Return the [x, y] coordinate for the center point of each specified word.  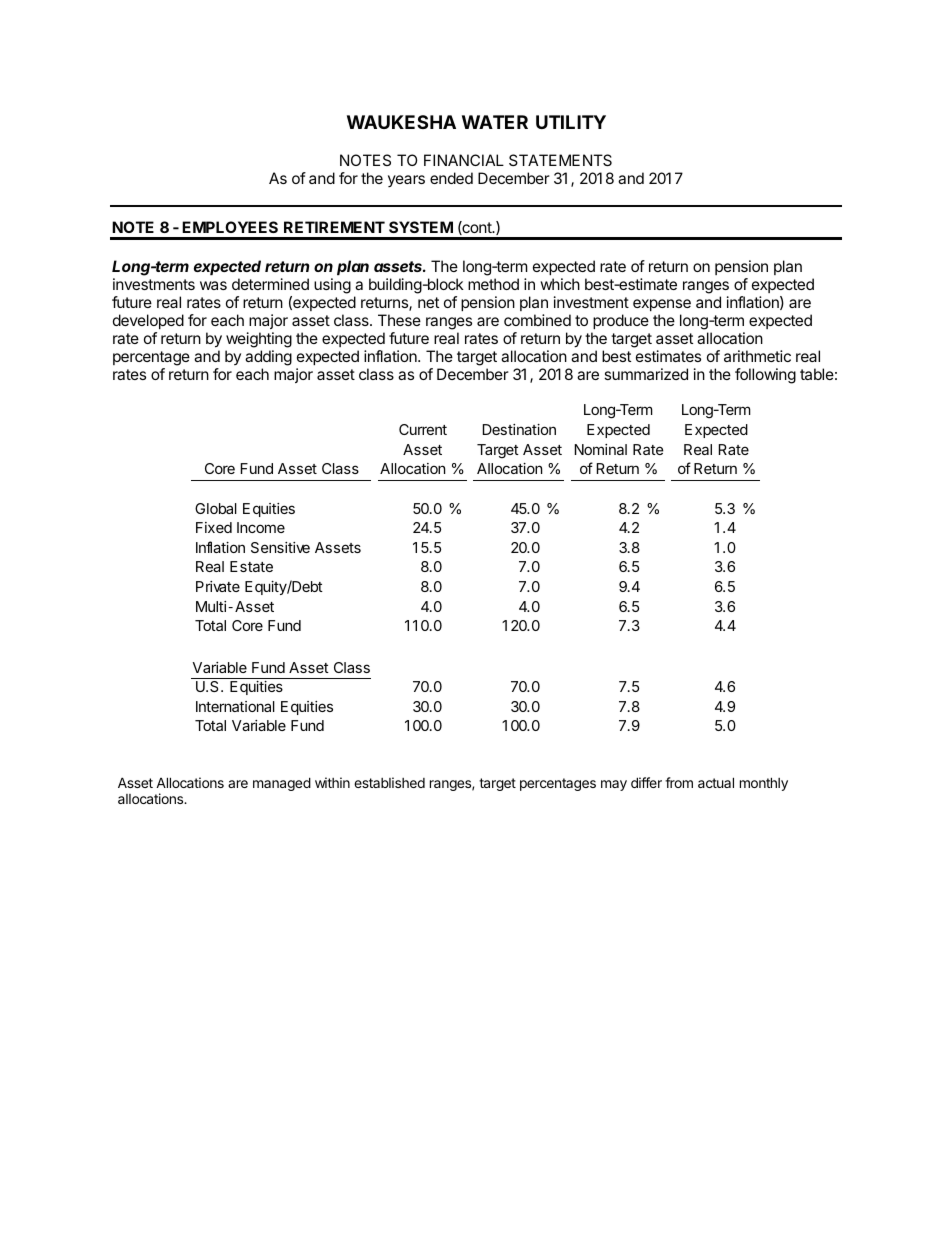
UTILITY [571, 122]
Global [216, 508]
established [389, 782]
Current [423, 429]
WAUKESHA [401, 122]
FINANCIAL [464, 160]
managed [282, 784]
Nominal [601, 449]
